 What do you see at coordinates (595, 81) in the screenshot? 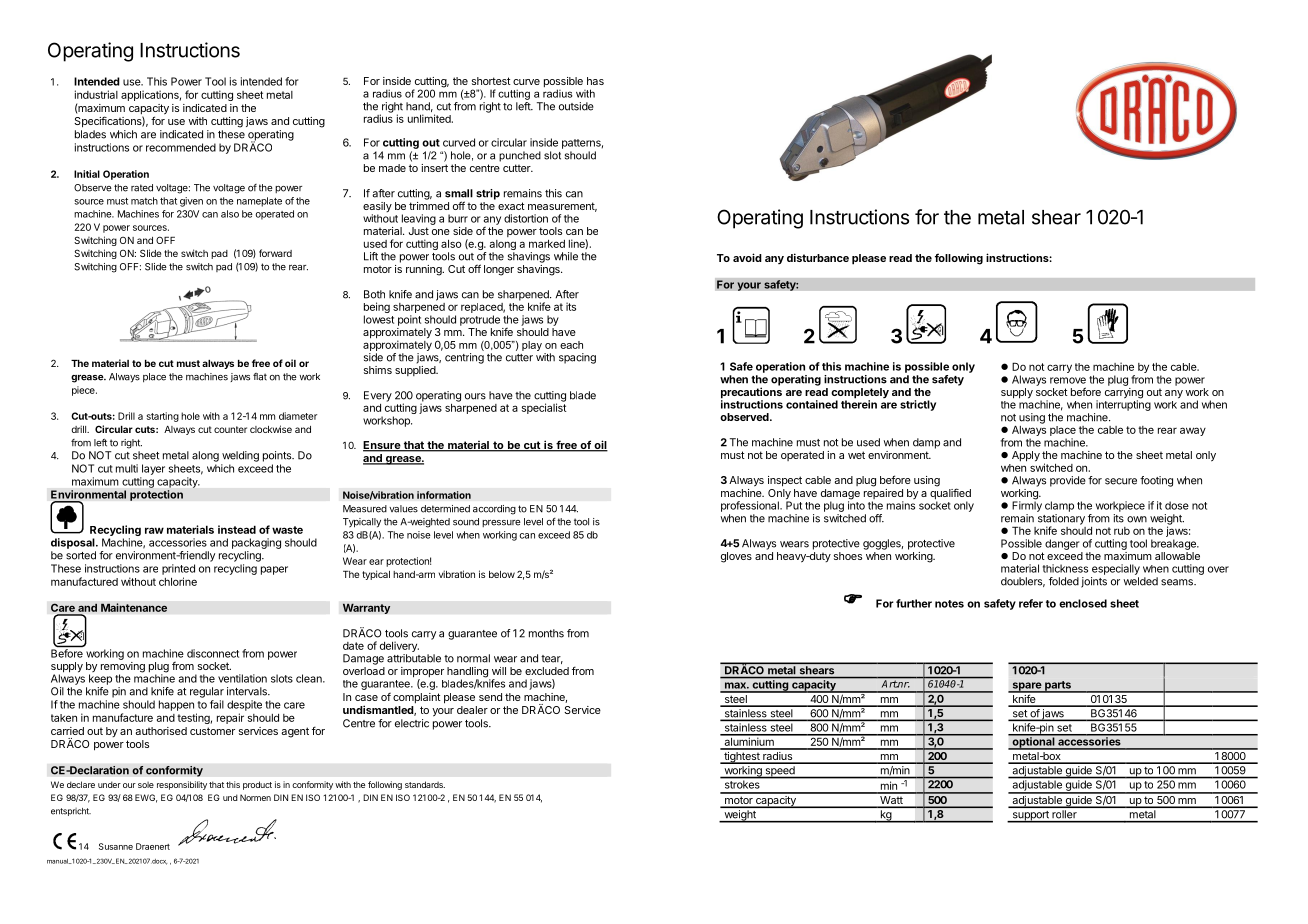
I see `has` at bounding box center [595, 81].
